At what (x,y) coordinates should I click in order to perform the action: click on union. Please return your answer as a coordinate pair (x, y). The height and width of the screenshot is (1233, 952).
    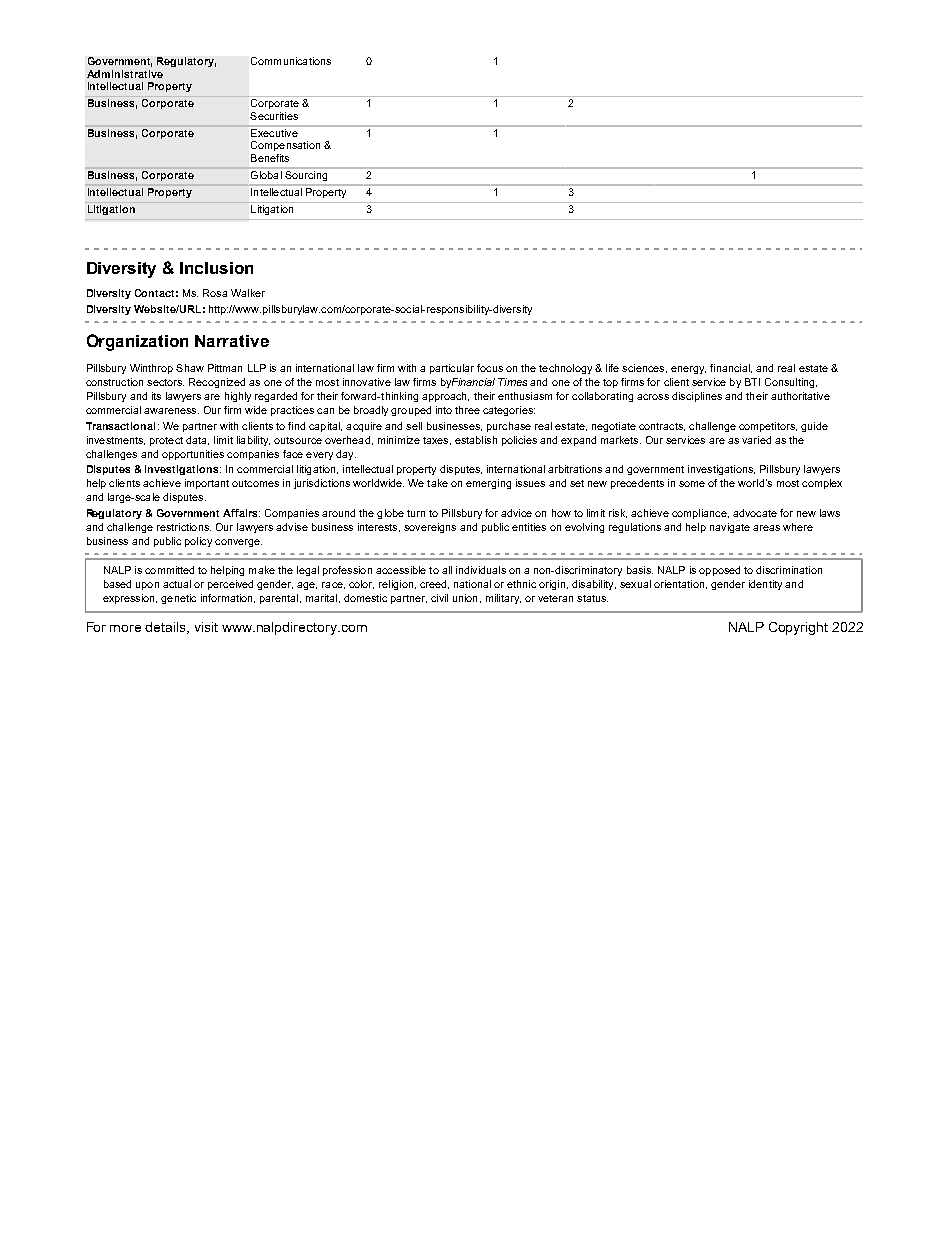
    Looking at the image, I should click on (465, 598).
